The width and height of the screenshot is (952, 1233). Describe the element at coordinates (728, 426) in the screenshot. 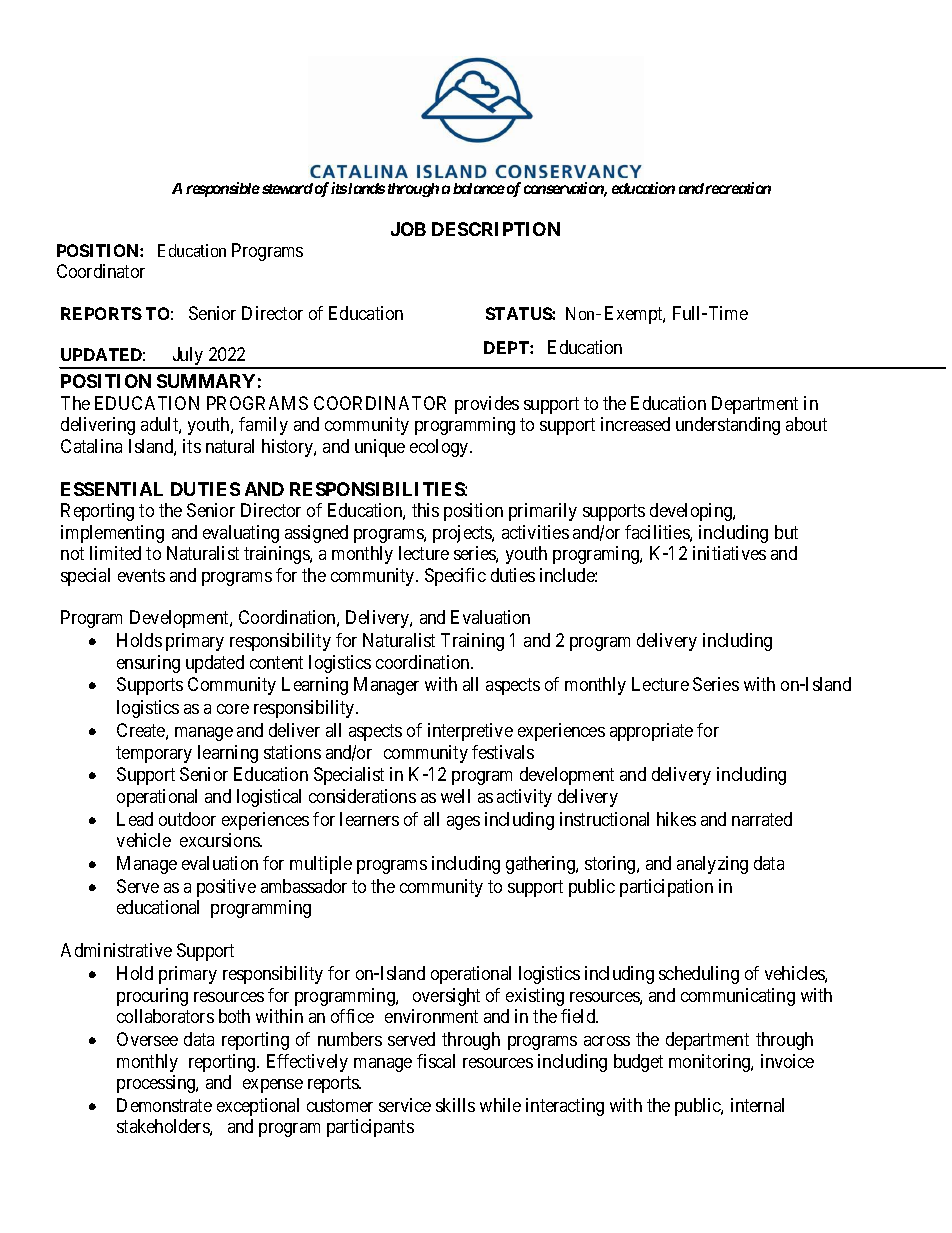

I see `understanding` at that location.
